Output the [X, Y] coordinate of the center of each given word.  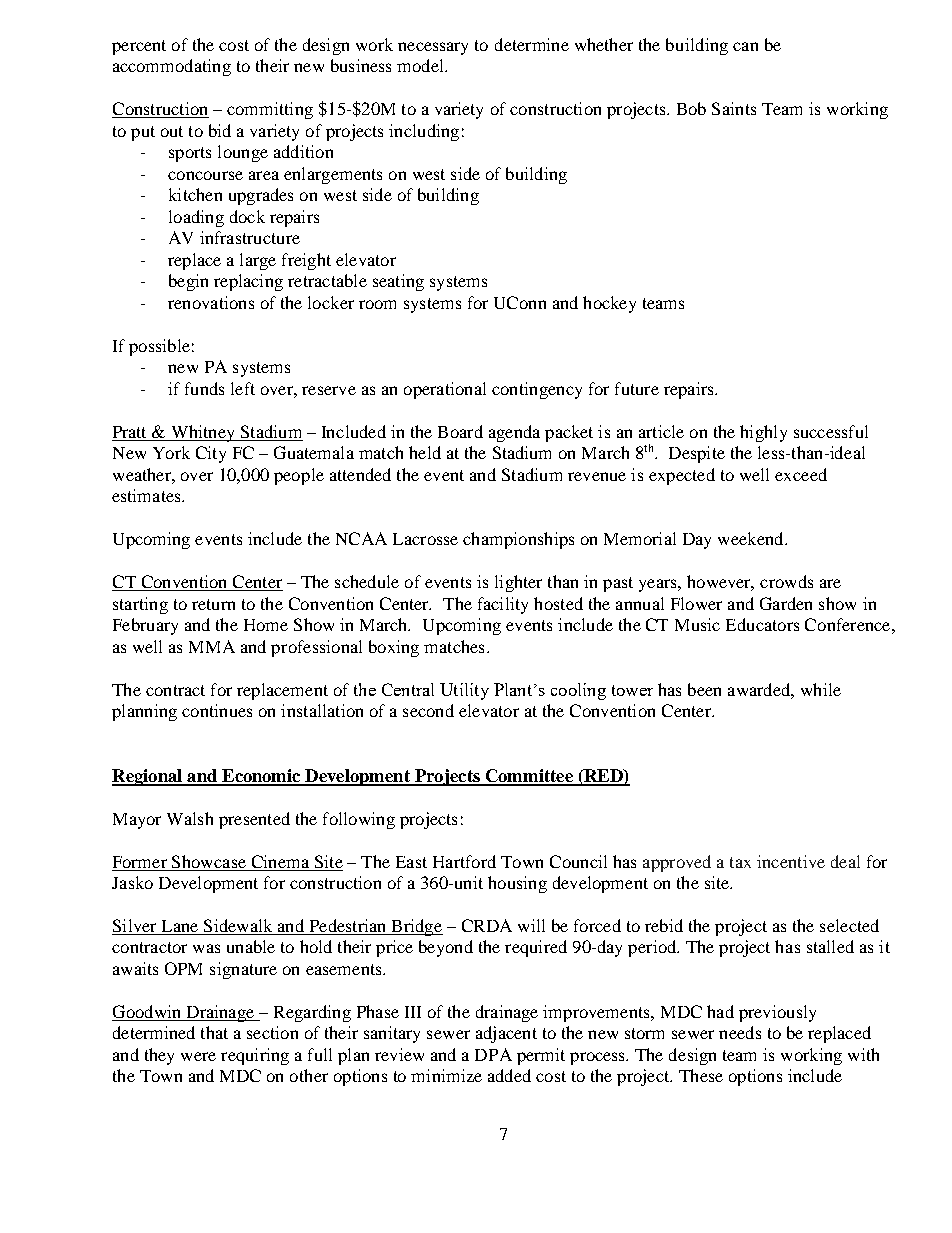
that [214, 1032]
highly [763, 433]
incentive [791, 861]
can [745, 46]
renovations [211, 302]
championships [518, 540]
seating [398, 282]
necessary [433, 48]
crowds [786, 581]
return [213, 604]
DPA [493, 1054]
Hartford [464, 861]
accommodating [172, 67]
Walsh [190, 818]
